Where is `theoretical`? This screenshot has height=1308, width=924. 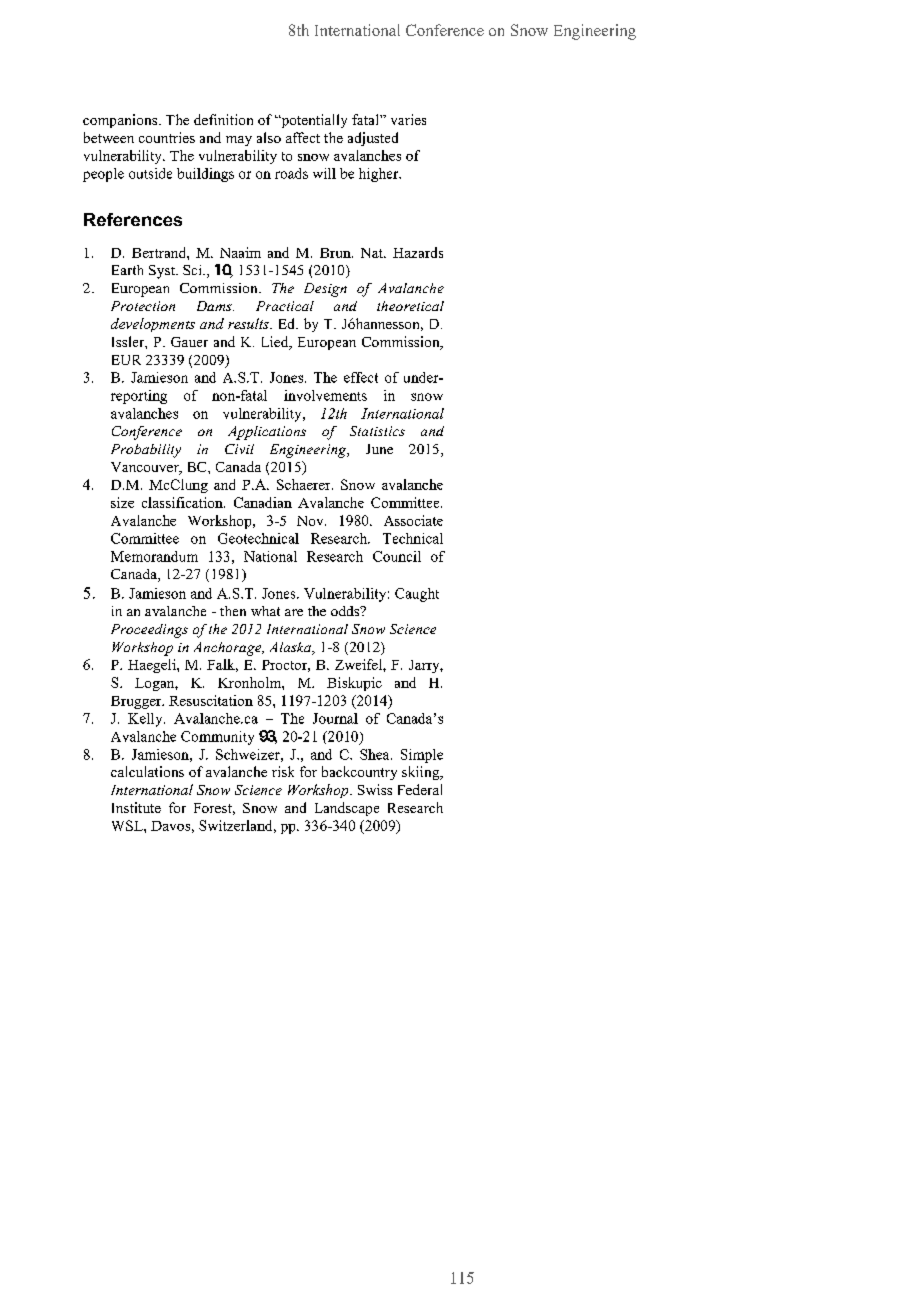 theoretical is located at coordinates (410, 306).
